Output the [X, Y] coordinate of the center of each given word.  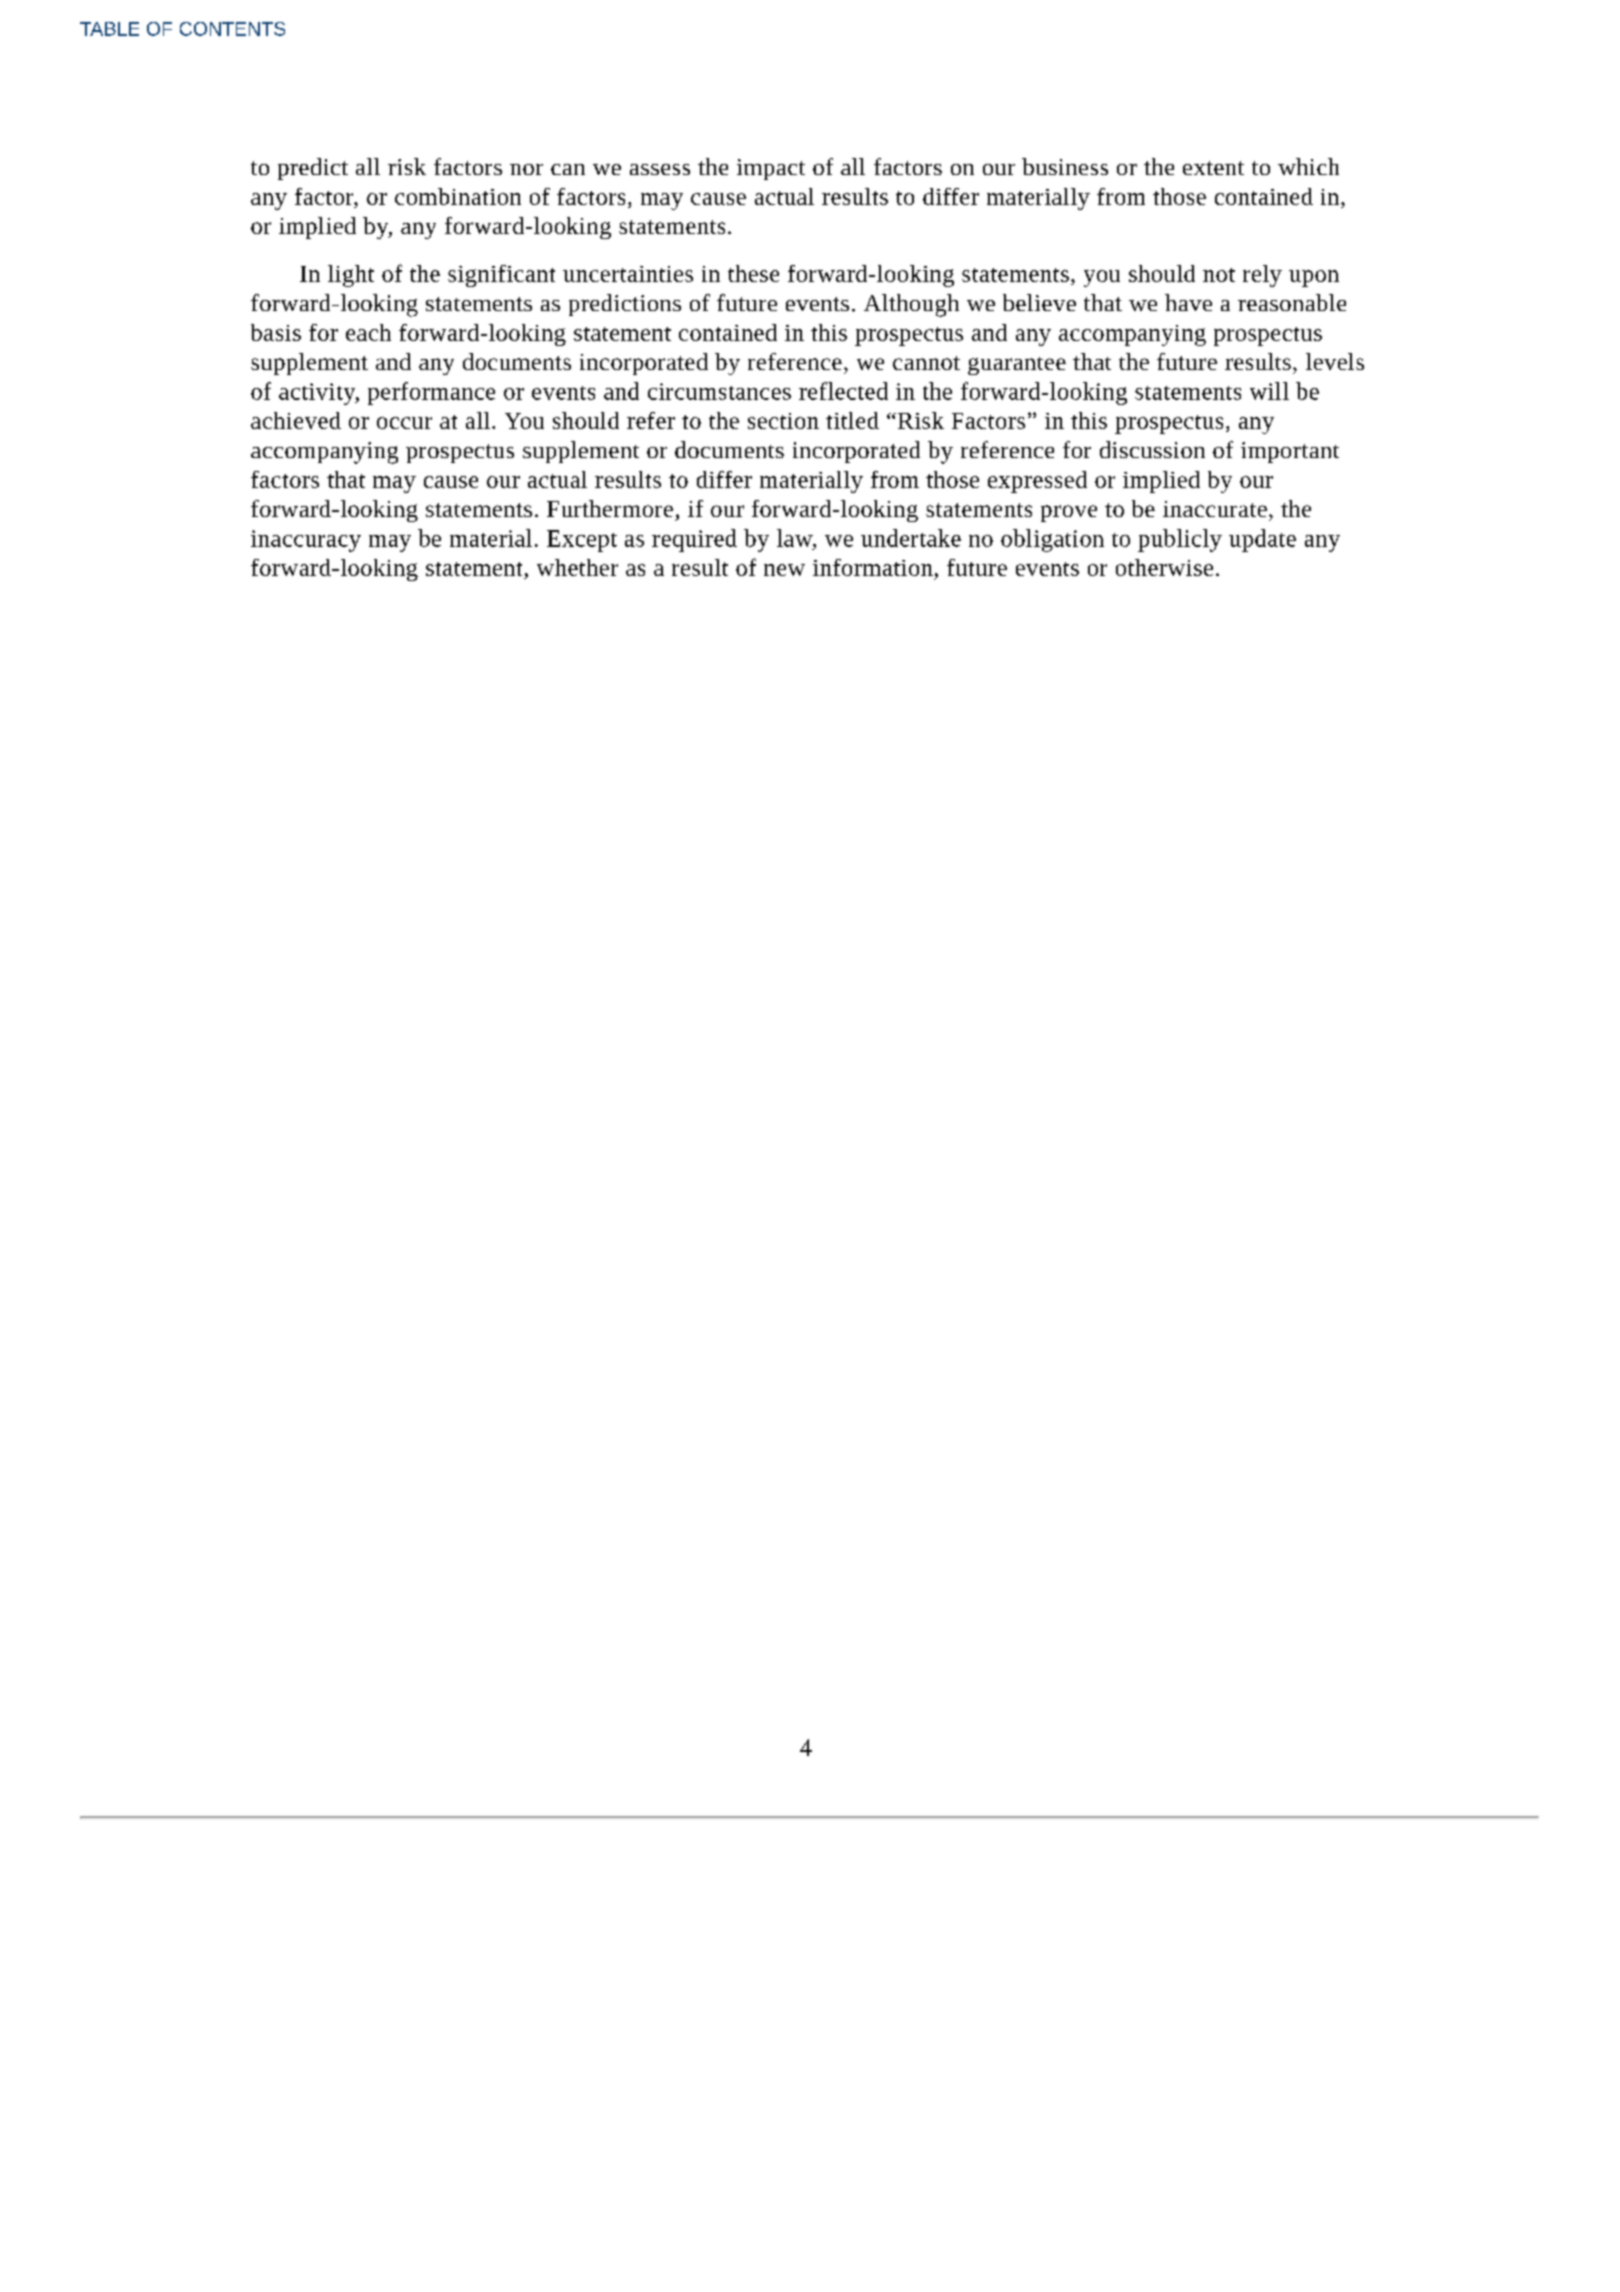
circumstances [719, 391]
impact [771, 169]
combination [458, 196]
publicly [1180, 540]
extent [1213, 168]
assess [660, 169]
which [1308, 166]
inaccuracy [306, 541]
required [694, 540]
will [1269, 391]
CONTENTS [232, 29]
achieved [296, 420]
